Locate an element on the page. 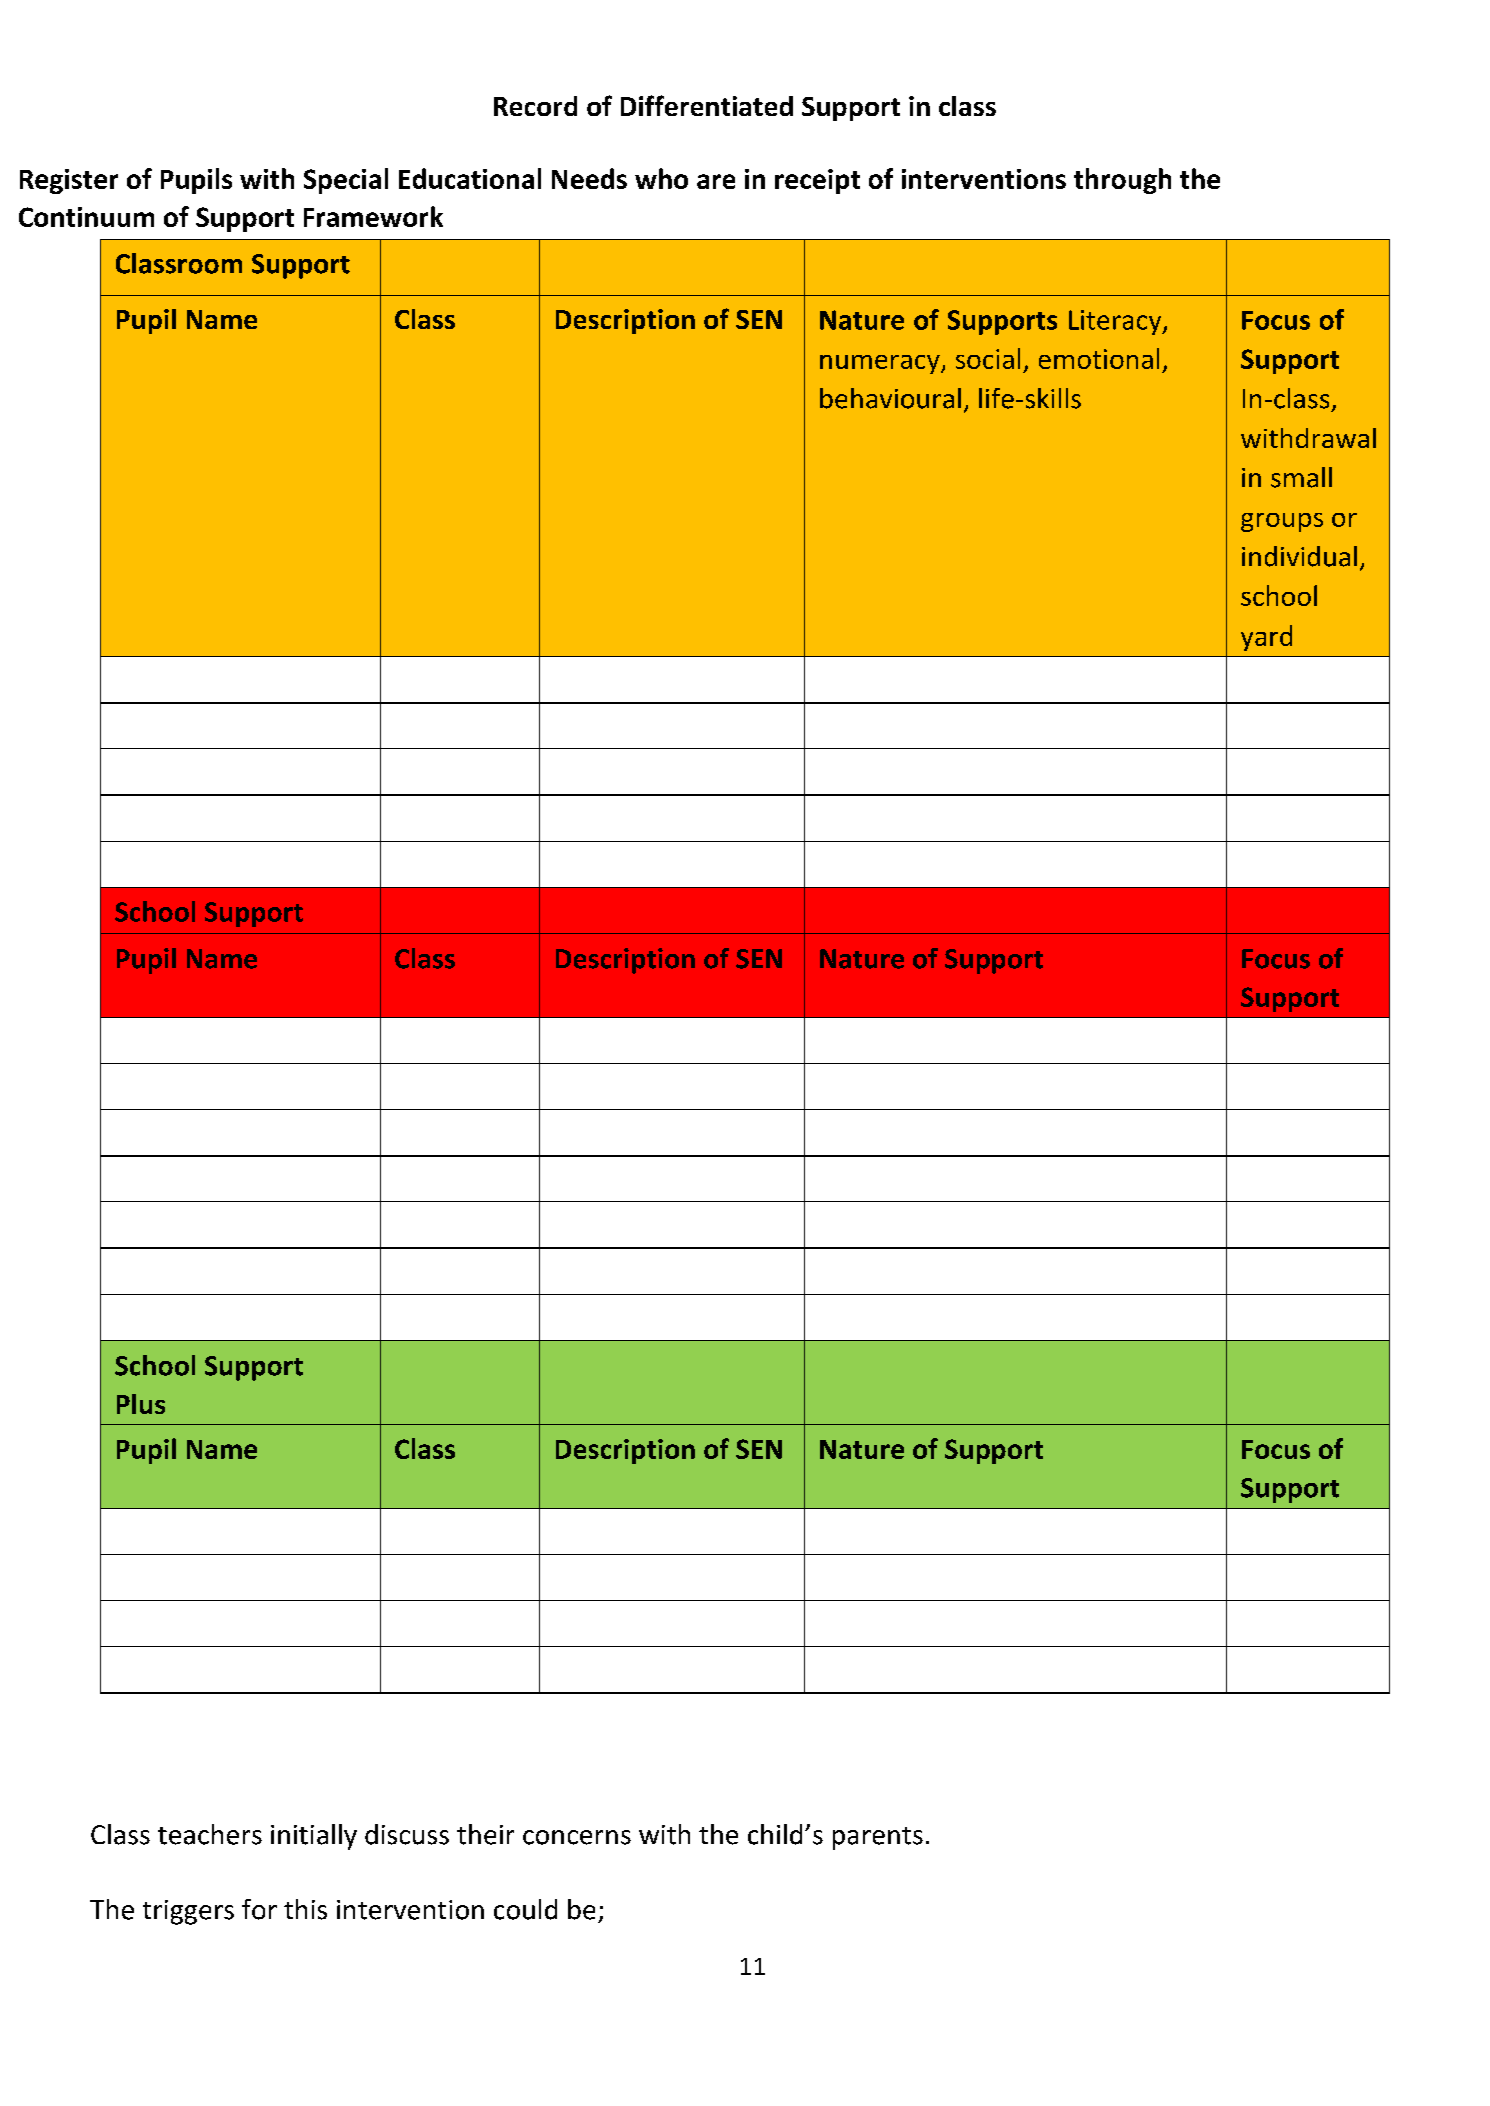 Image resolution: width=1490 pixels, height=2106 pixels. Special is located at coordinates (346, 181).
